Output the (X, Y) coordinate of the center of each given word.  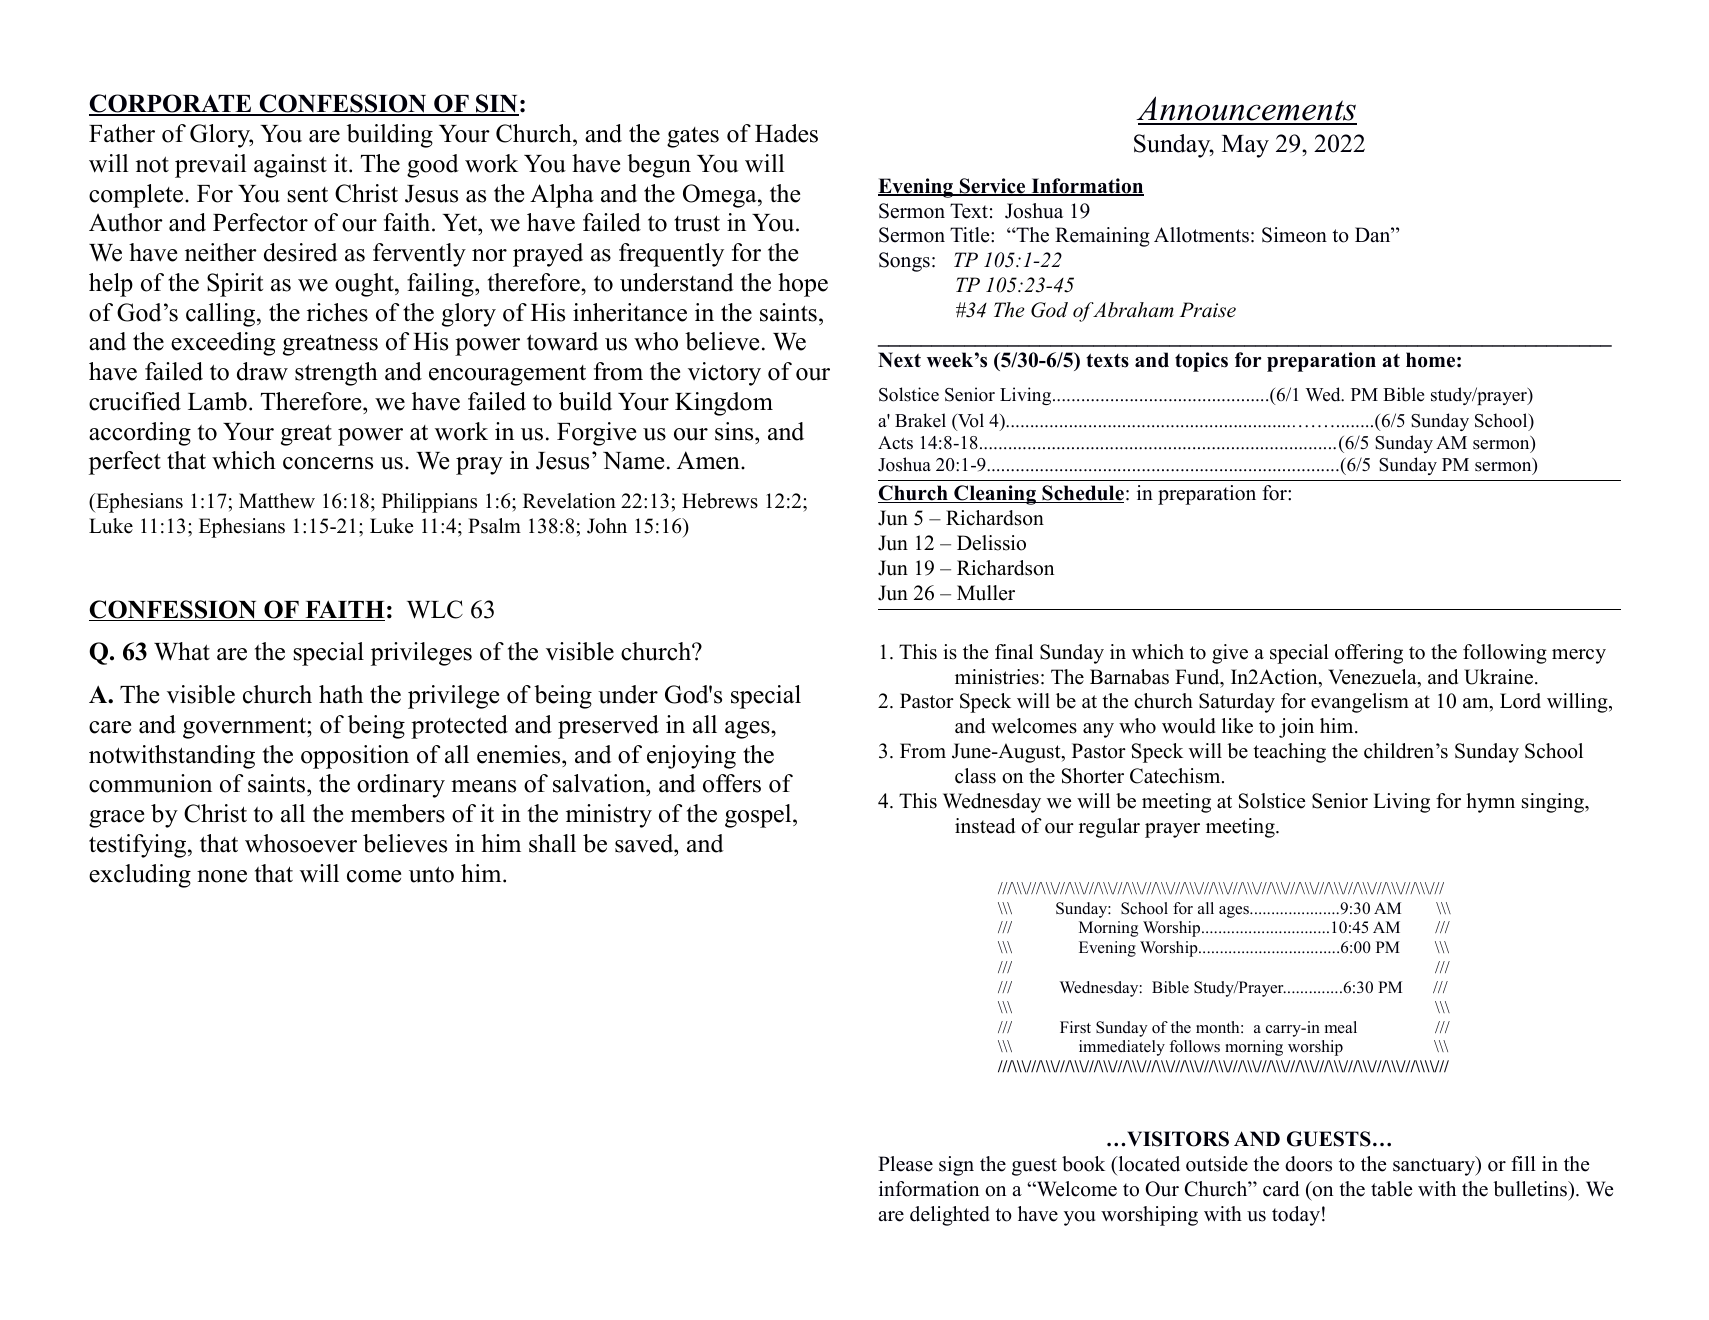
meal (1341, 1027)
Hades (786, 133)
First (1075, 1027)
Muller (986, 593)
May (1245, 146)
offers (732, 783)
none (222, 876)
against (290, 166)
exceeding (223, 344)
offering (1369, 654)
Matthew (277, 501)
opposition (355, 757)
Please (905, 1164)
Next (899, 360)
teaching (1289, 753)
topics (1201, 362)
